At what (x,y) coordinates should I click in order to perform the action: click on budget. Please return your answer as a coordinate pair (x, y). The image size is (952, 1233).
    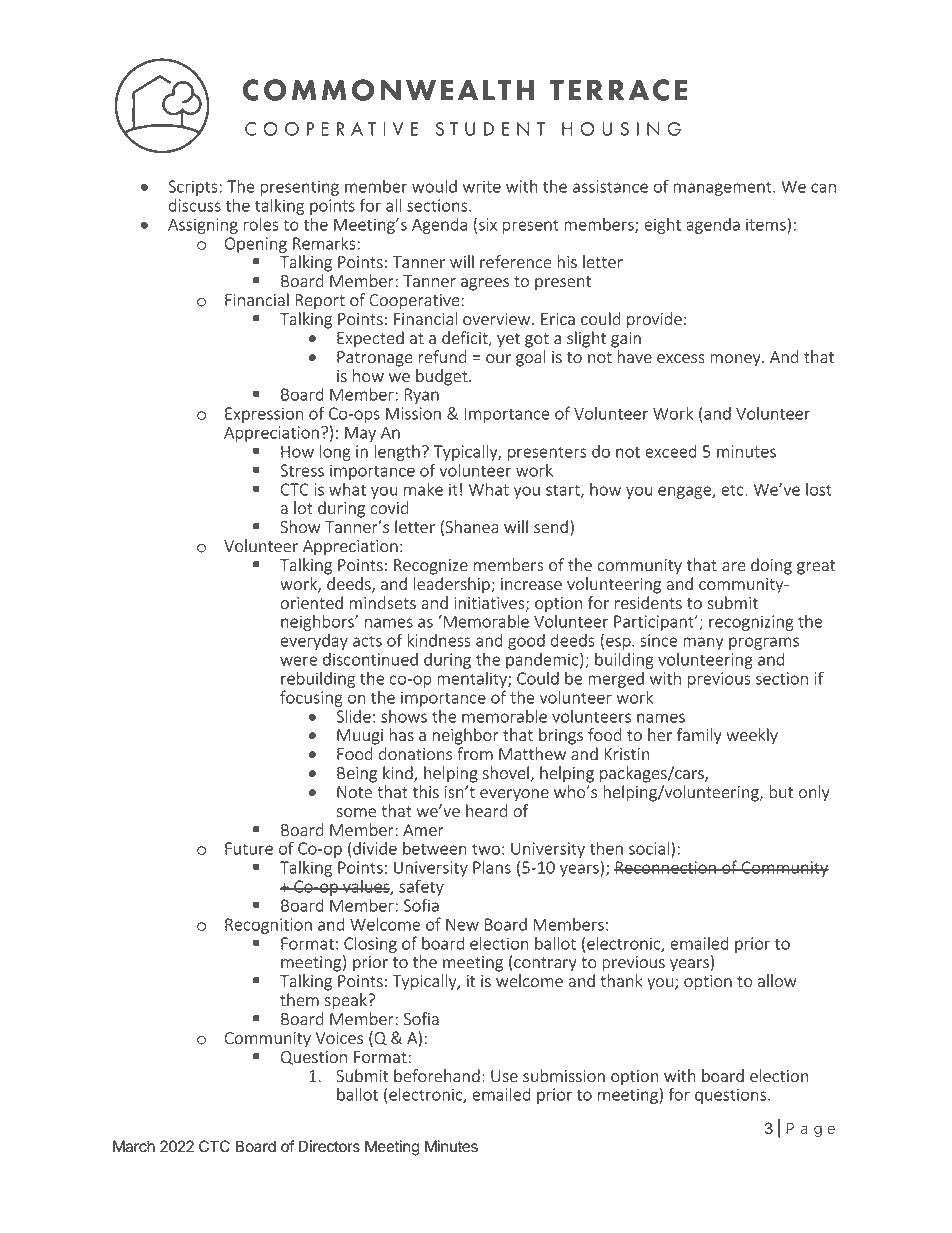
    Looking at the image, I should click on (443, 377).
